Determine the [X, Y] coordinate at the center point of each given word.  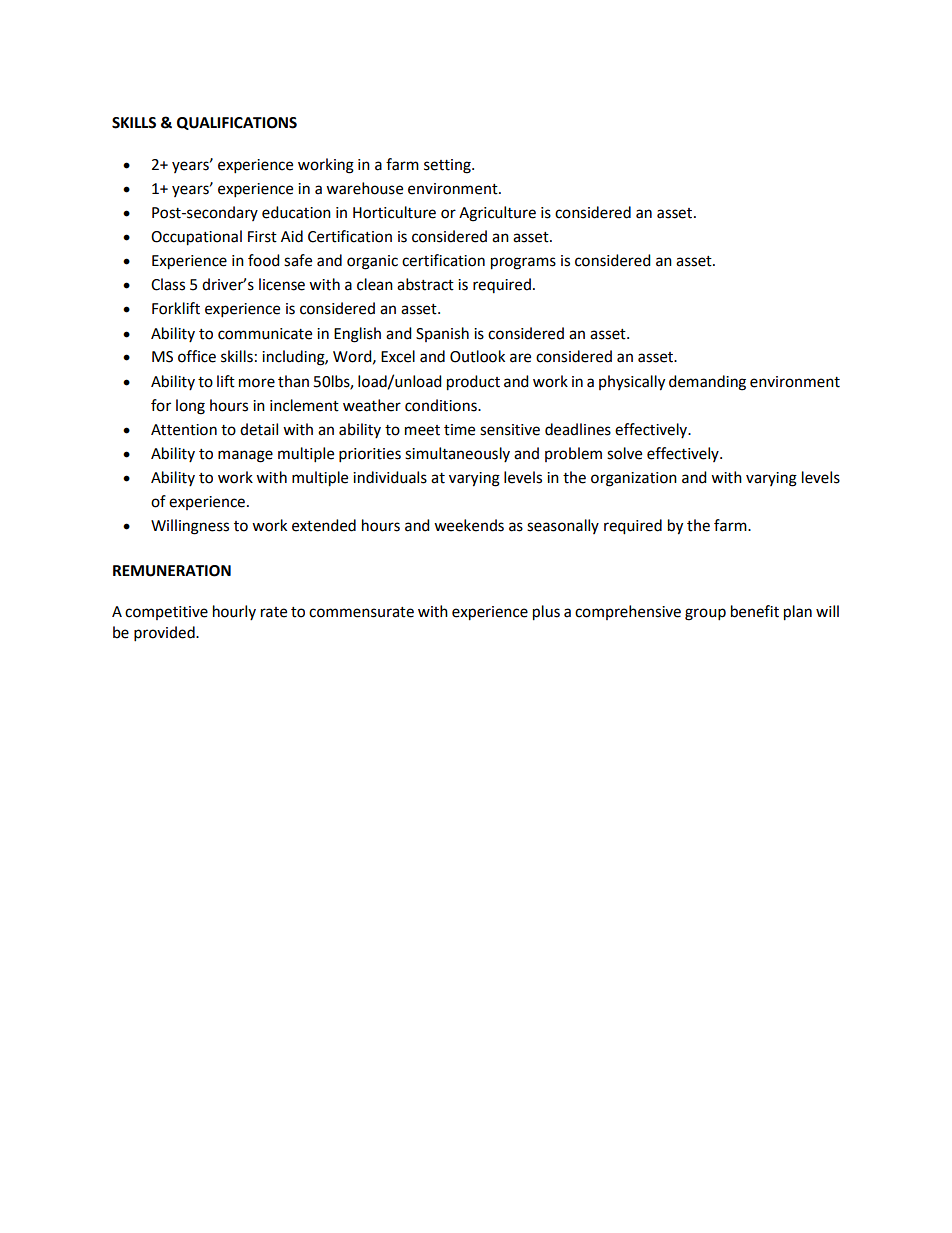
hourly [234, 612]
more [257, 383]
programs [523, 263]
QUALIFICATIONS [237, 123]
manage [245, 456]
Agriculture [497, 214]
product [473, 383]
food [264, 260]
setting [448, 166]
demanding [707, 383]
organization [634, 479]
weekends [469, 525]
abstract [425, 284]
